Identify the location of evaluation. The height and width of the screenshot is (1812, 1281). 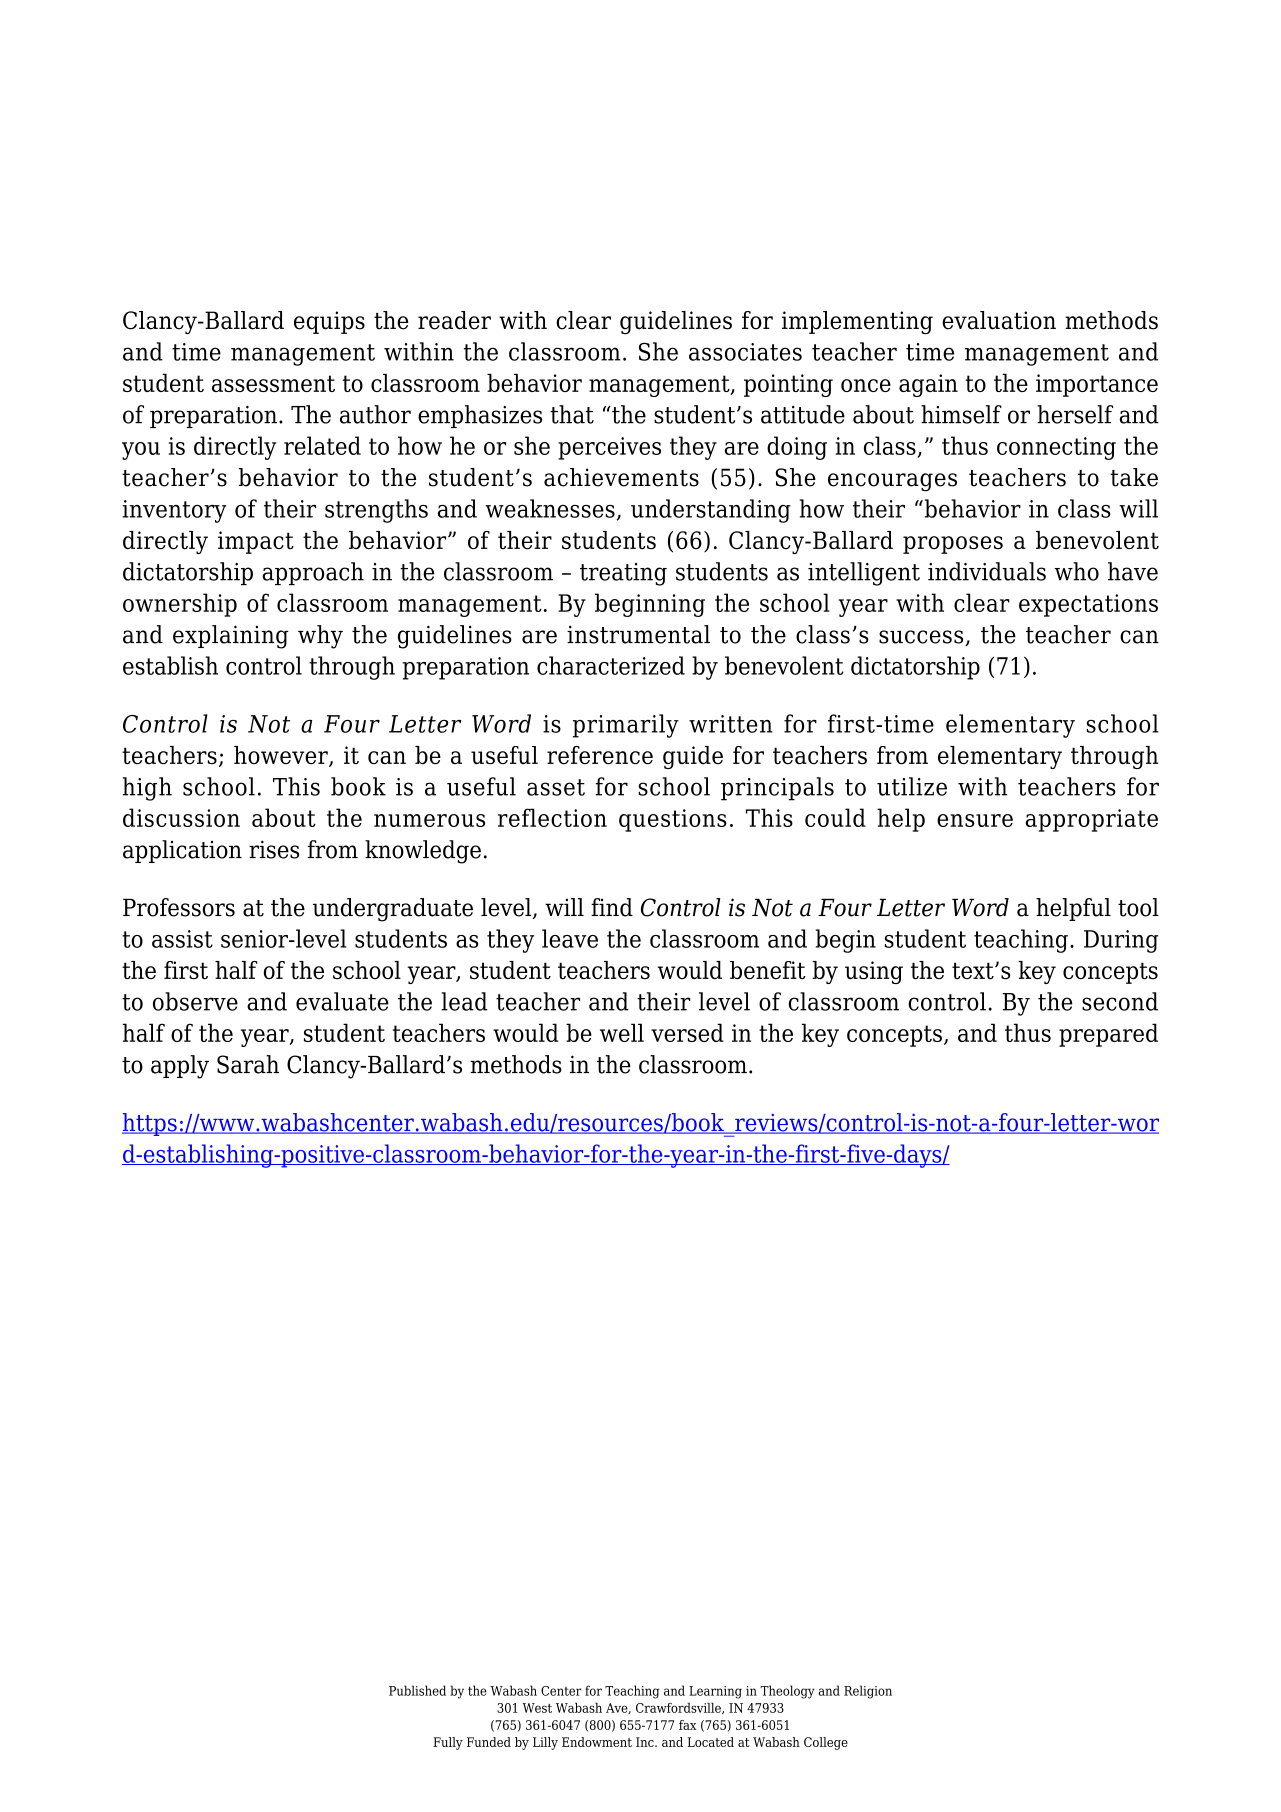
(999, 320).
